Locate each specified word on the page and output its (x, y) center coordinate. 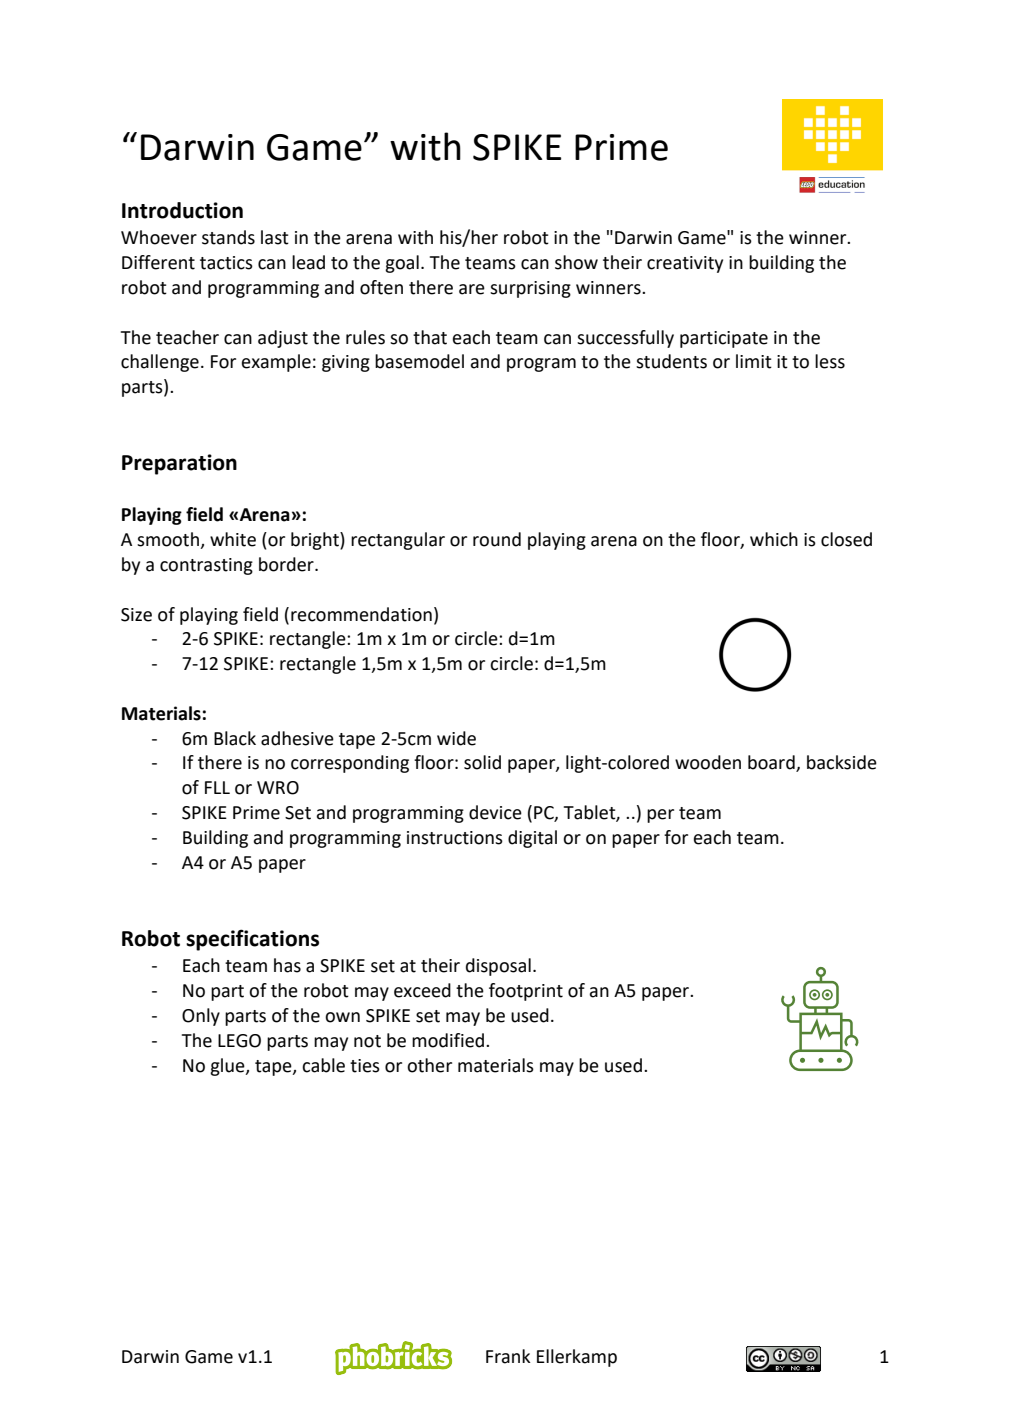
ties (365, 1066)
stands (228, 237)
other (429, 1065)
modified (448, 1040)
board (772, 763)
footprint (526, 992)
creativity (685, 264)
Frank (508, 1356)
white (233, 539)
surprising (530, 289)
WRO (278, 788)
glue (228, 1067)
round (497, 539)
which (774, 539)
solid (482, 762)
